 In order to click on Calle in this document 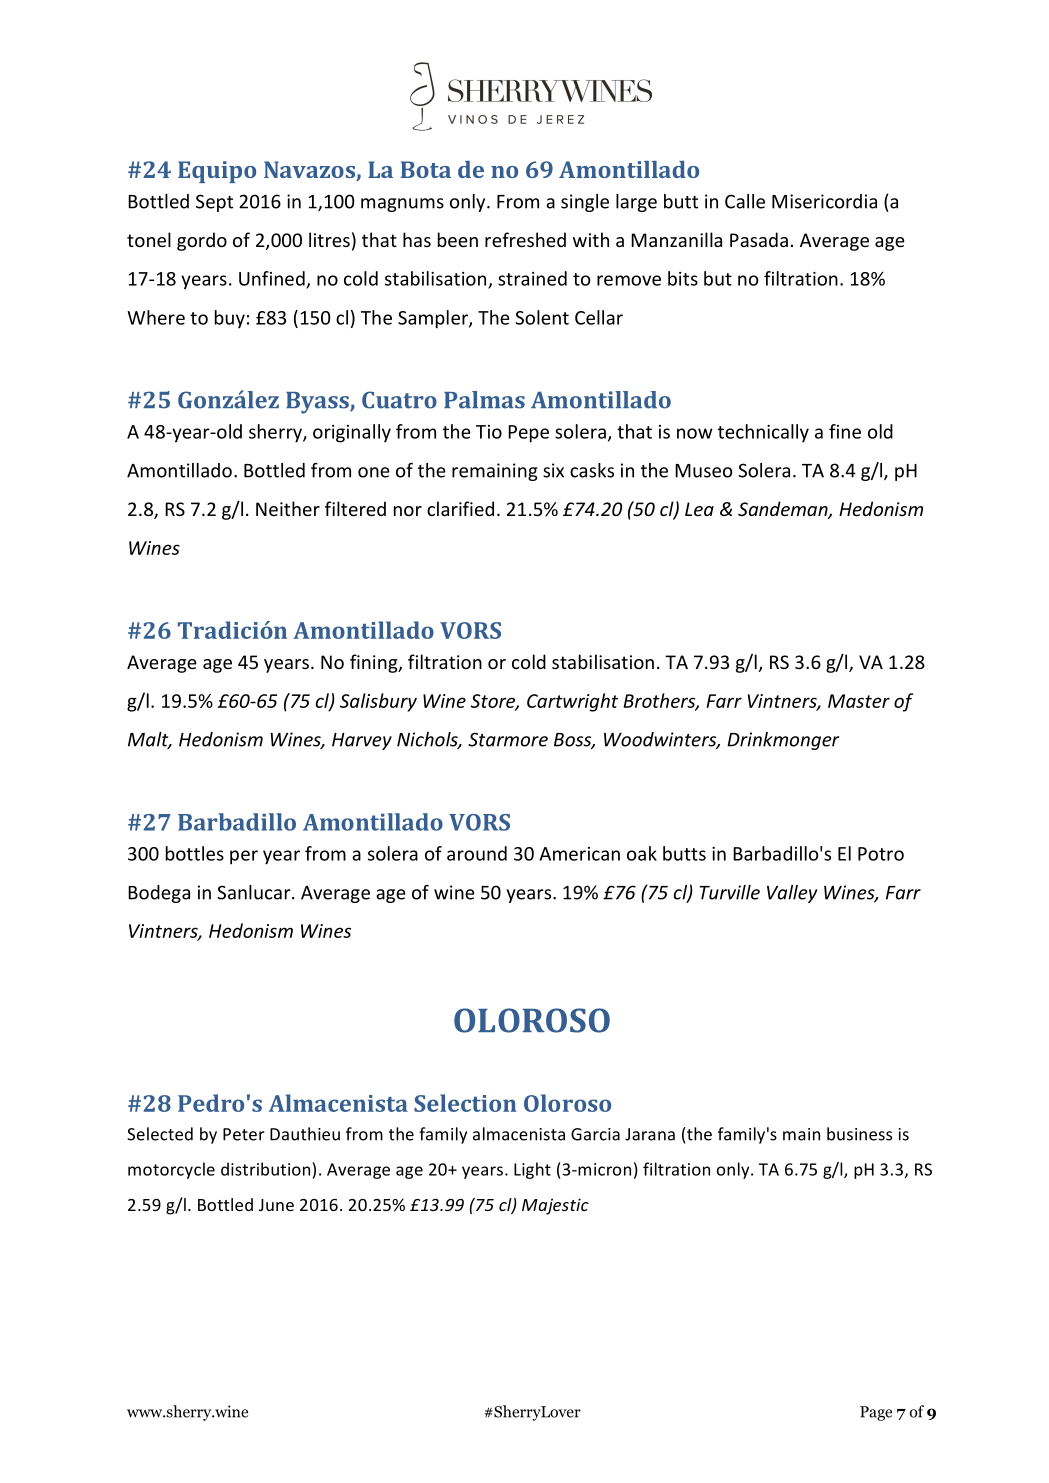, I will do `click(745, 201)`.
